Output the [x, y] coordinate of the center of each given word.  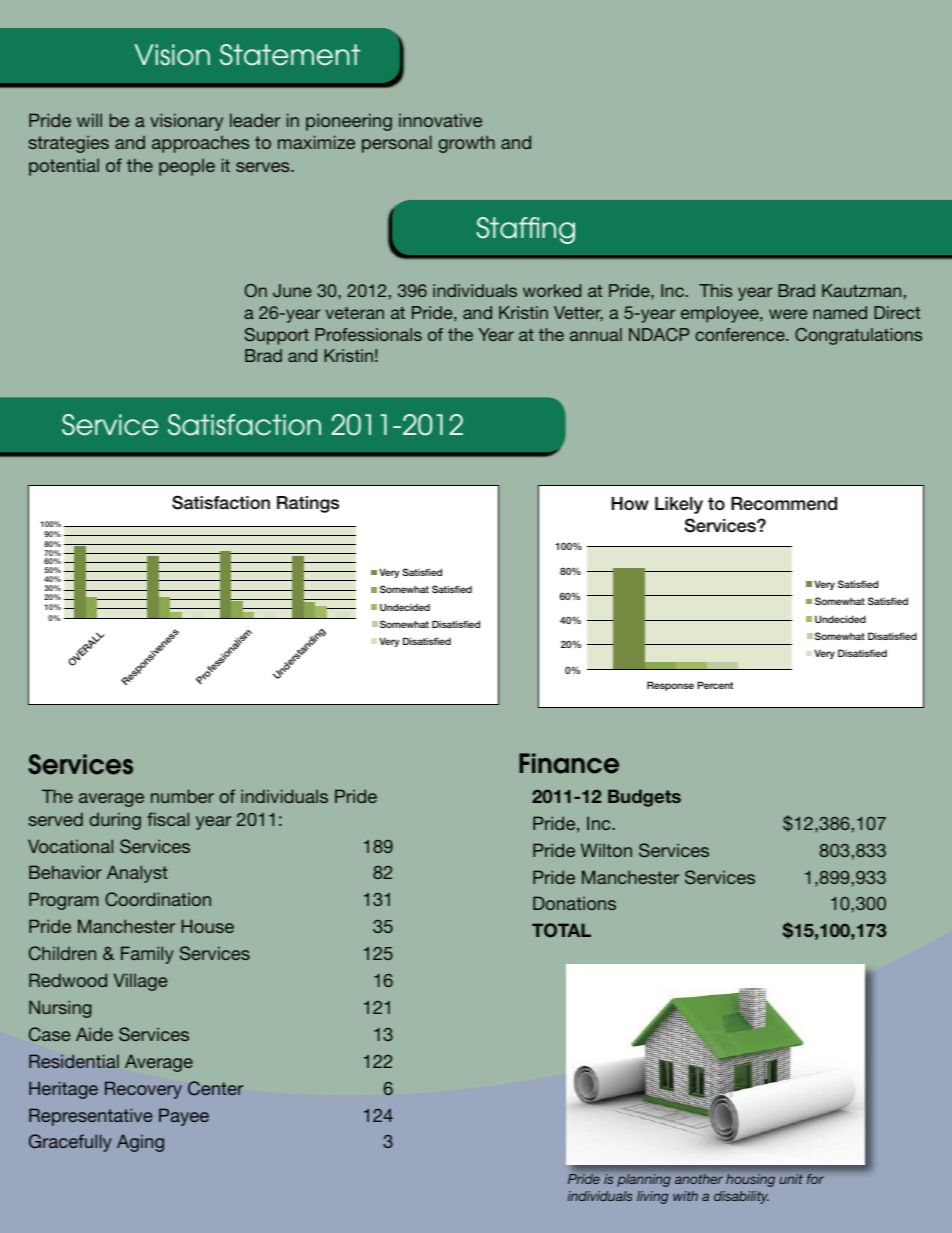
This [715, 290]
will [89, 120]
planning [644, 1180]
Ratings [308, 504]
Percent [715, 685]
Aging [140, 1143]
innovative [440, 120]
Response [670, 686]
